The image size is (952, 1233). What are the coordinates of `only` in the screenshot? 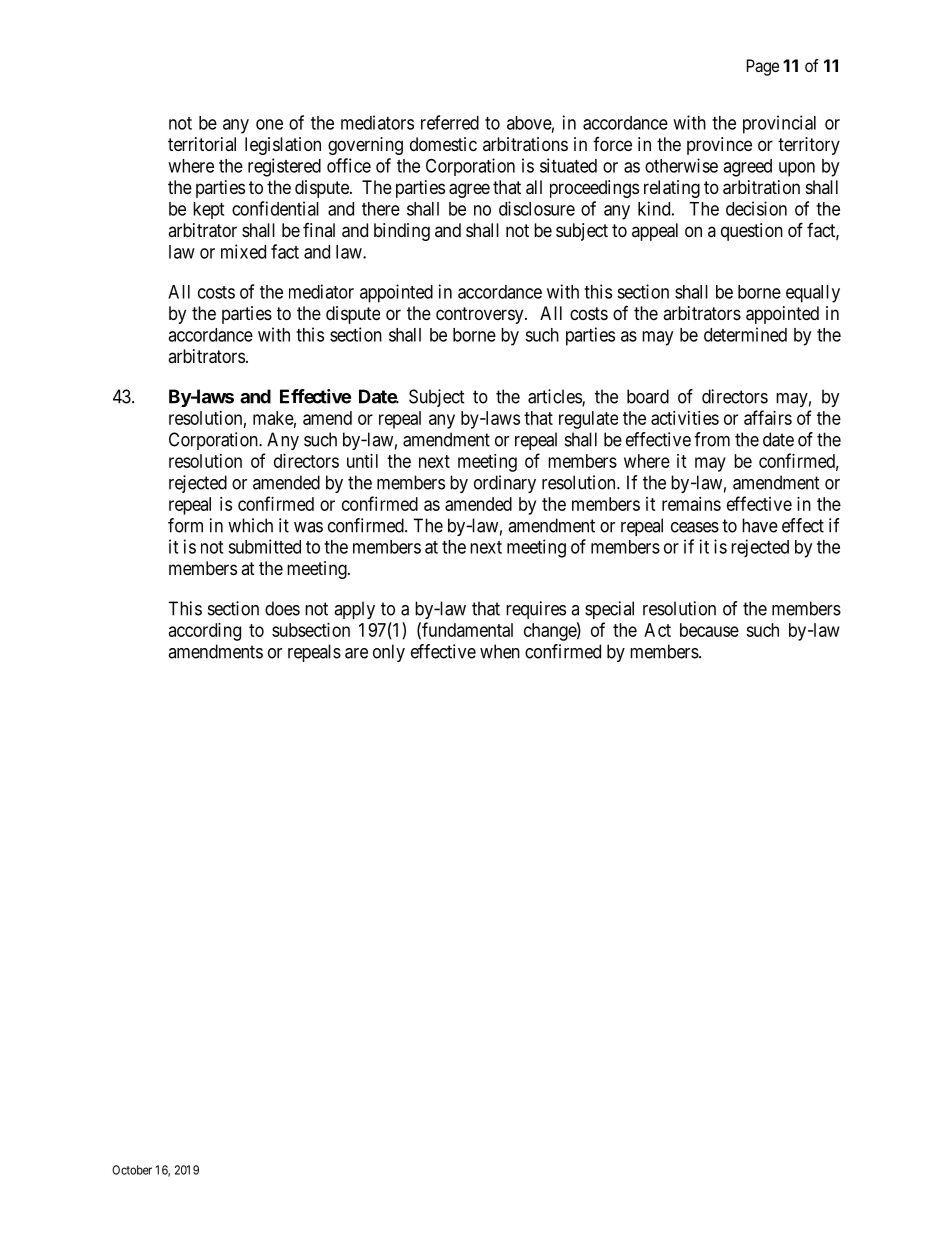 It's located at (389, 653).
